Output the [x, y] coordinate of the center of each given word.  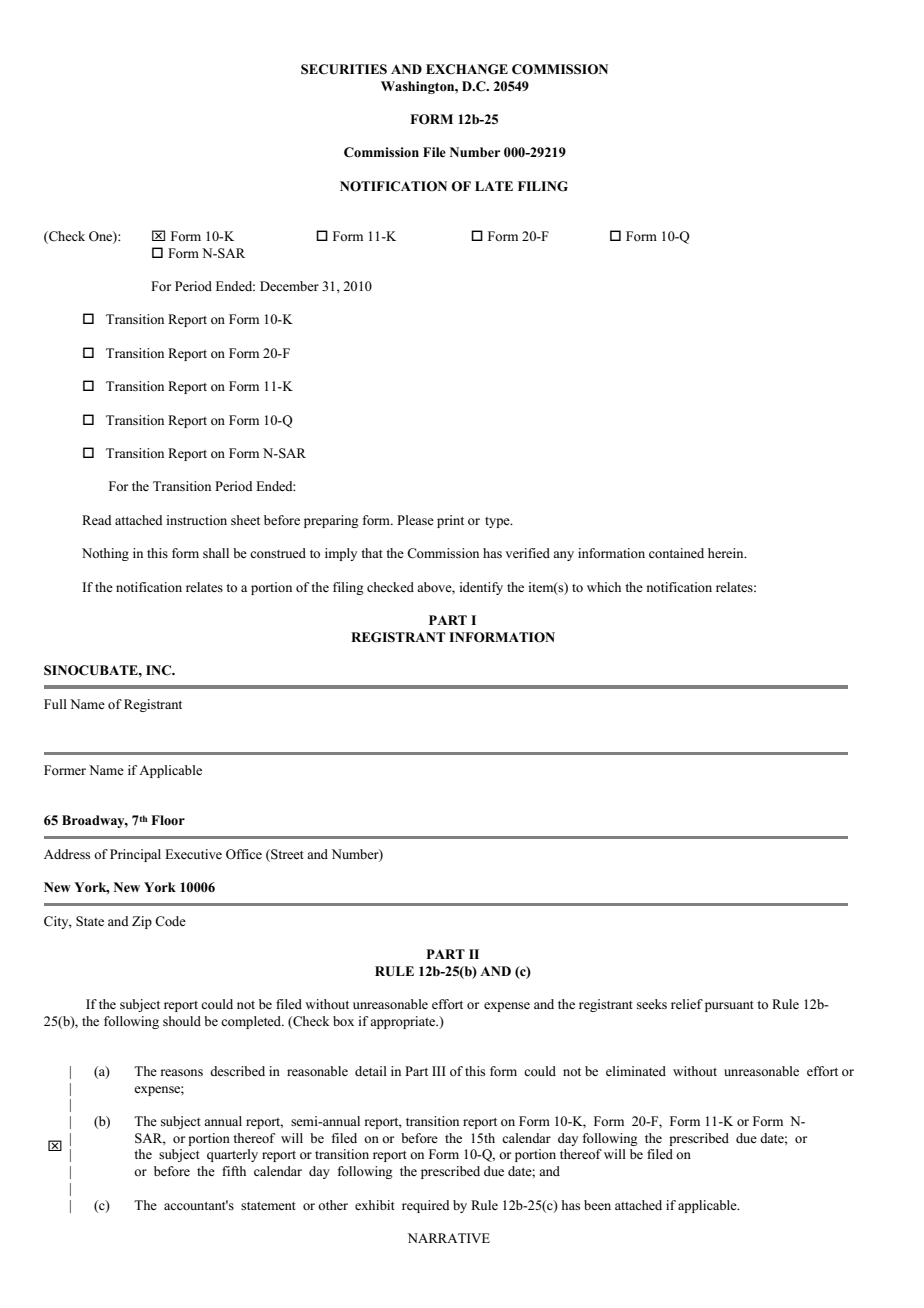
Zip [142, 922]
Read [97, 520]
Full [55, 704]
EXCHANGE [467, 69]
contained [676, 553]
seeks [652, 1004]
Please [415, 520]
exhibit [375, 1205]
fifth [234, 1171]
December [289, 286]
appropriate [404, 1022]
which [604, 587]
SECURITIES [344, 69]
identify [481, 588]
